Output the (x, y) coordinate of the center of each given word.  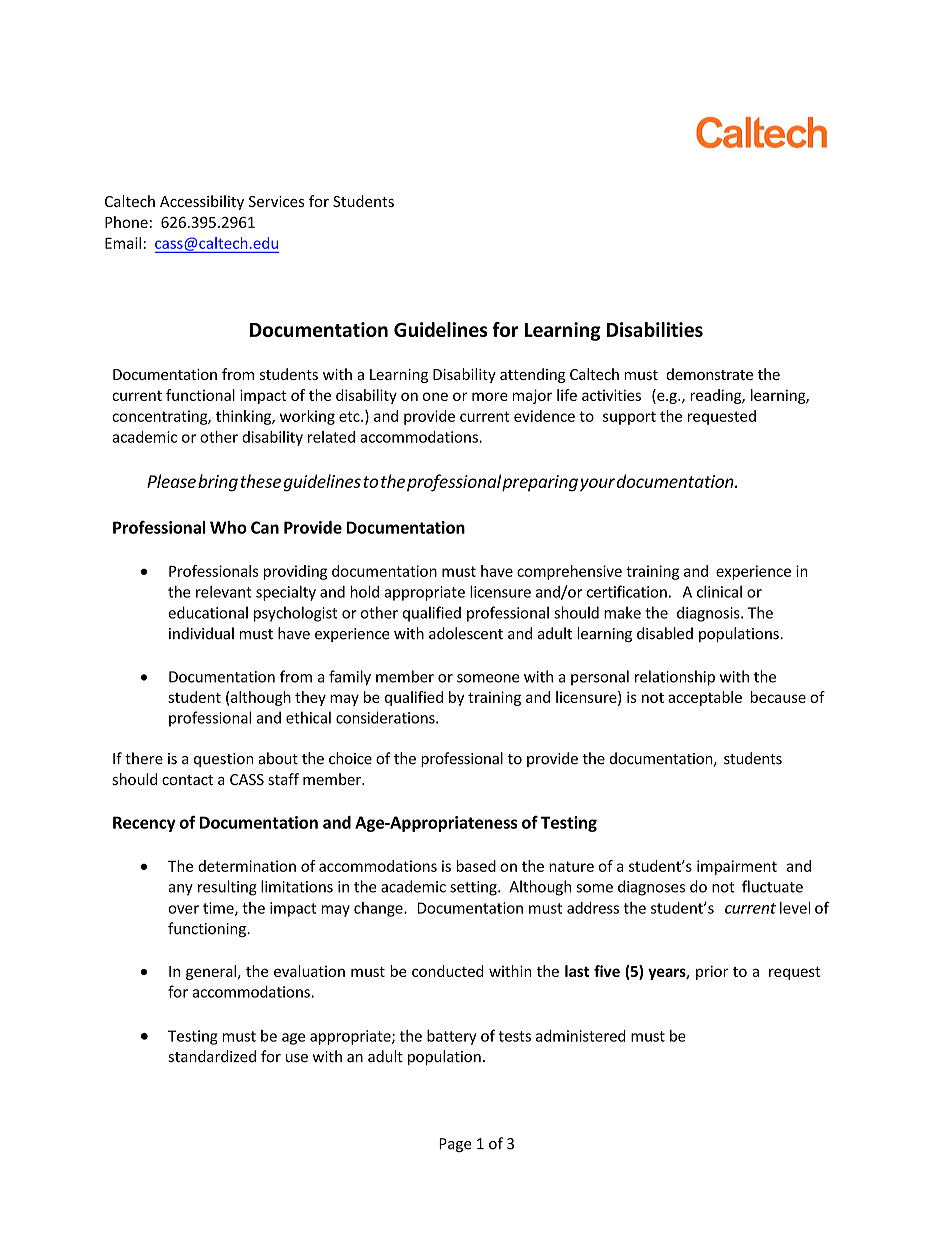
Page (455, 1145)
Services (276, 201)
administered (581, 1036)
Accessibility (202, 202)
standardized (212, 1056)
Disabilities (655, 329)
